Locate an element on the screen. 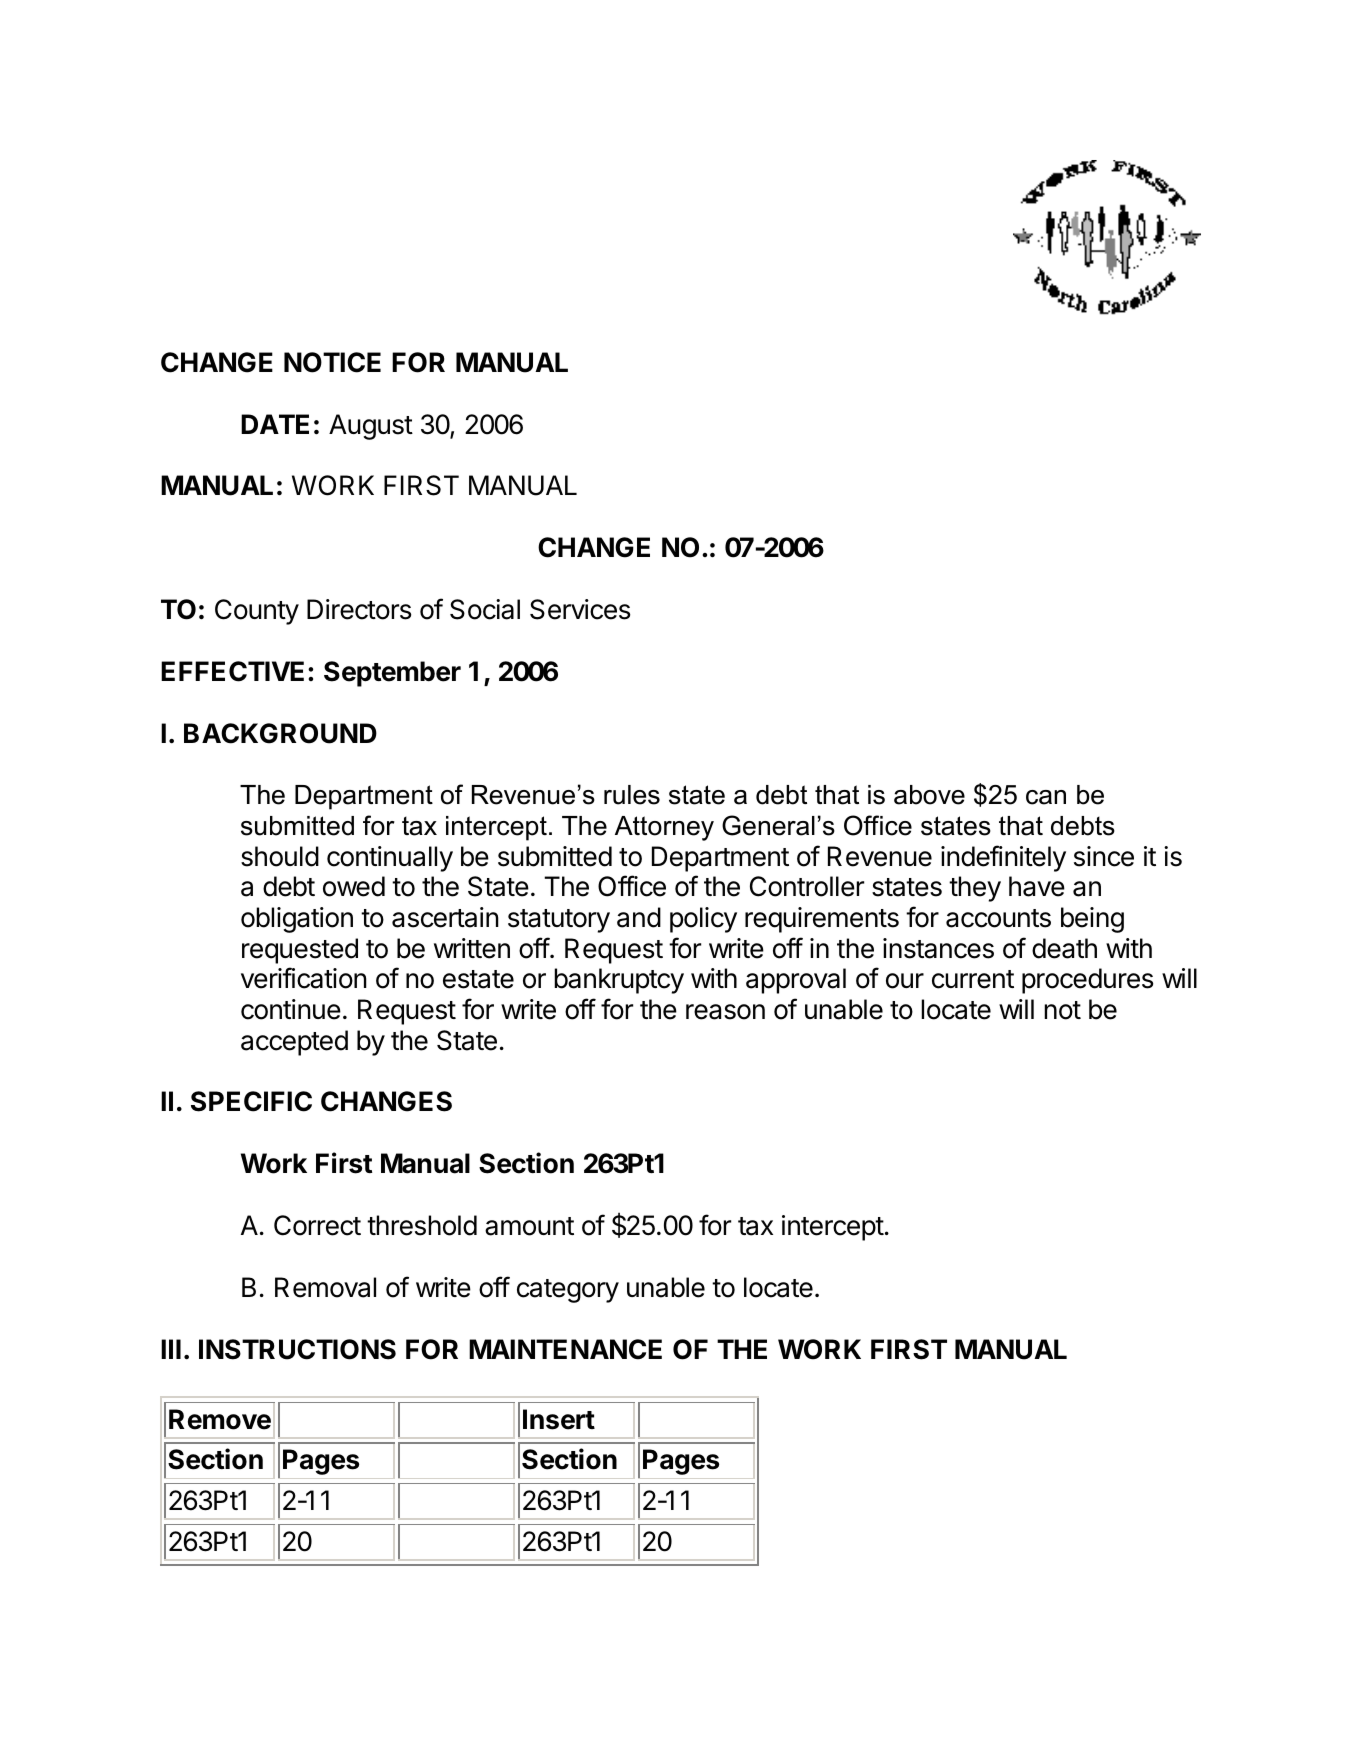  Services is located at coordinates (580, 609).
